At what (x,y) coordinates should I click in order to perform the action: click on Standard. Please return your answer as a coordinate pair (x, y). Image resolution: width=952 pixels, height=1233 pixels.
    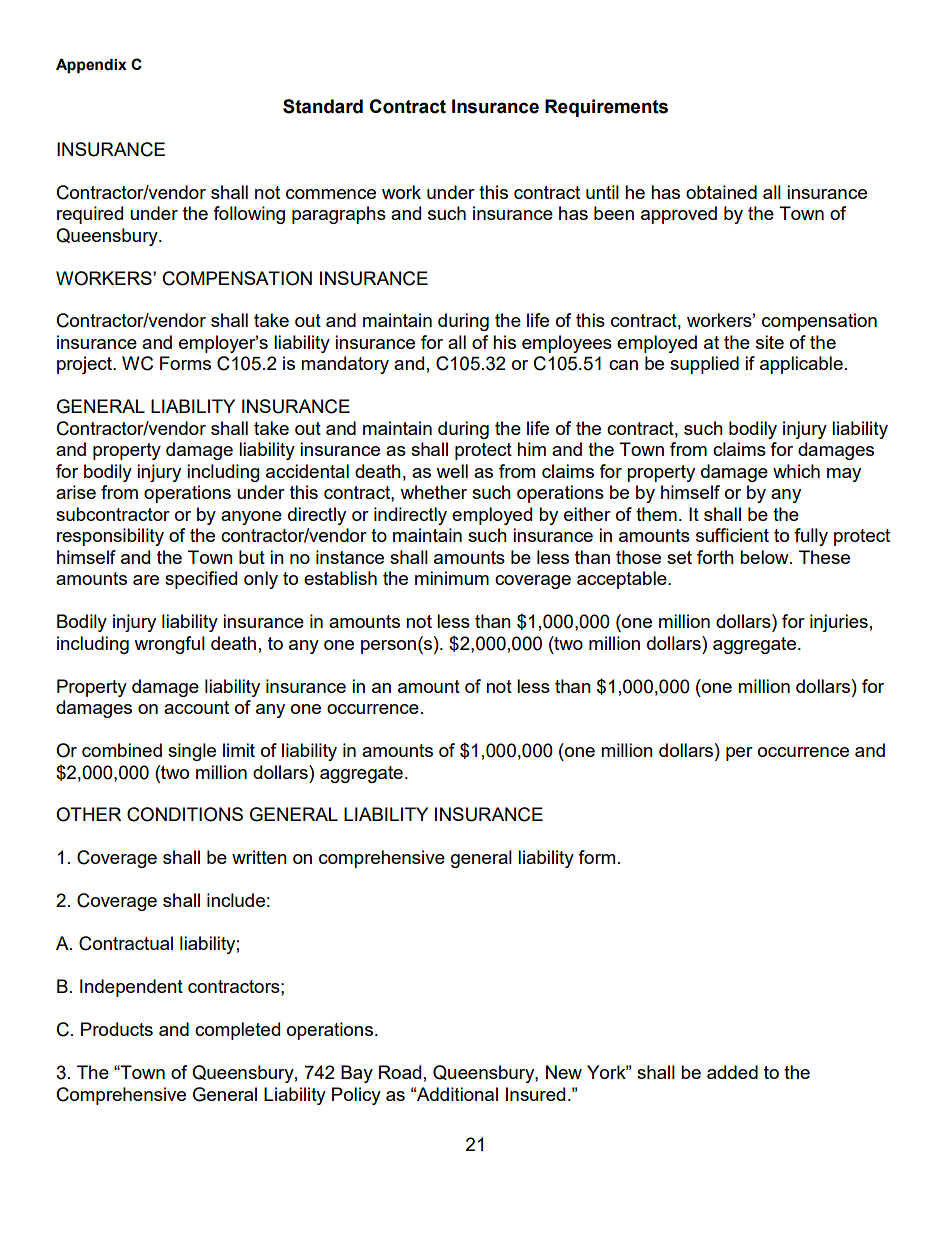
    Looking at the image, I should click on (323, 106).
